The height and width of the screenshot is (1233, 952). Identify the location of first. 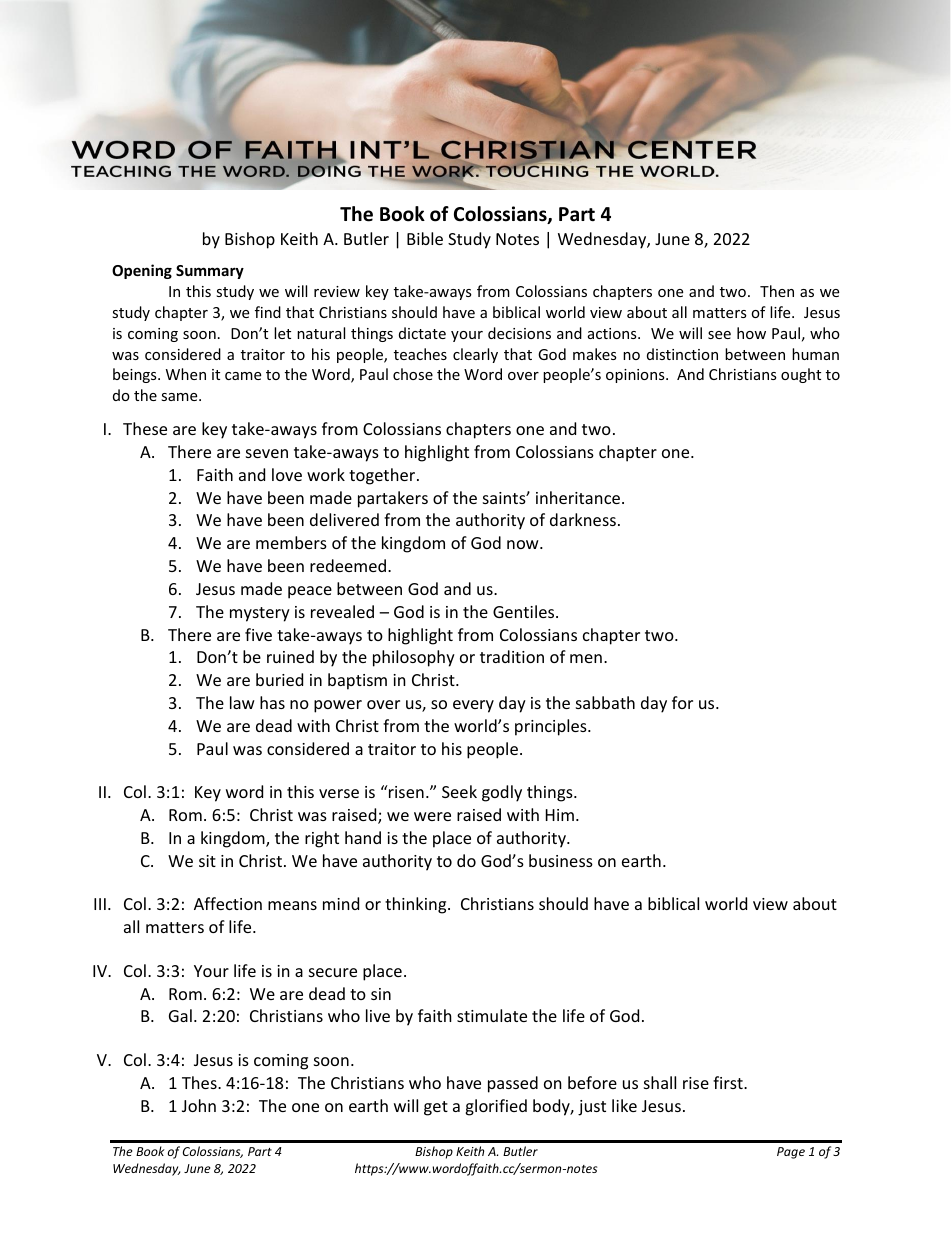
(729, 1082).
